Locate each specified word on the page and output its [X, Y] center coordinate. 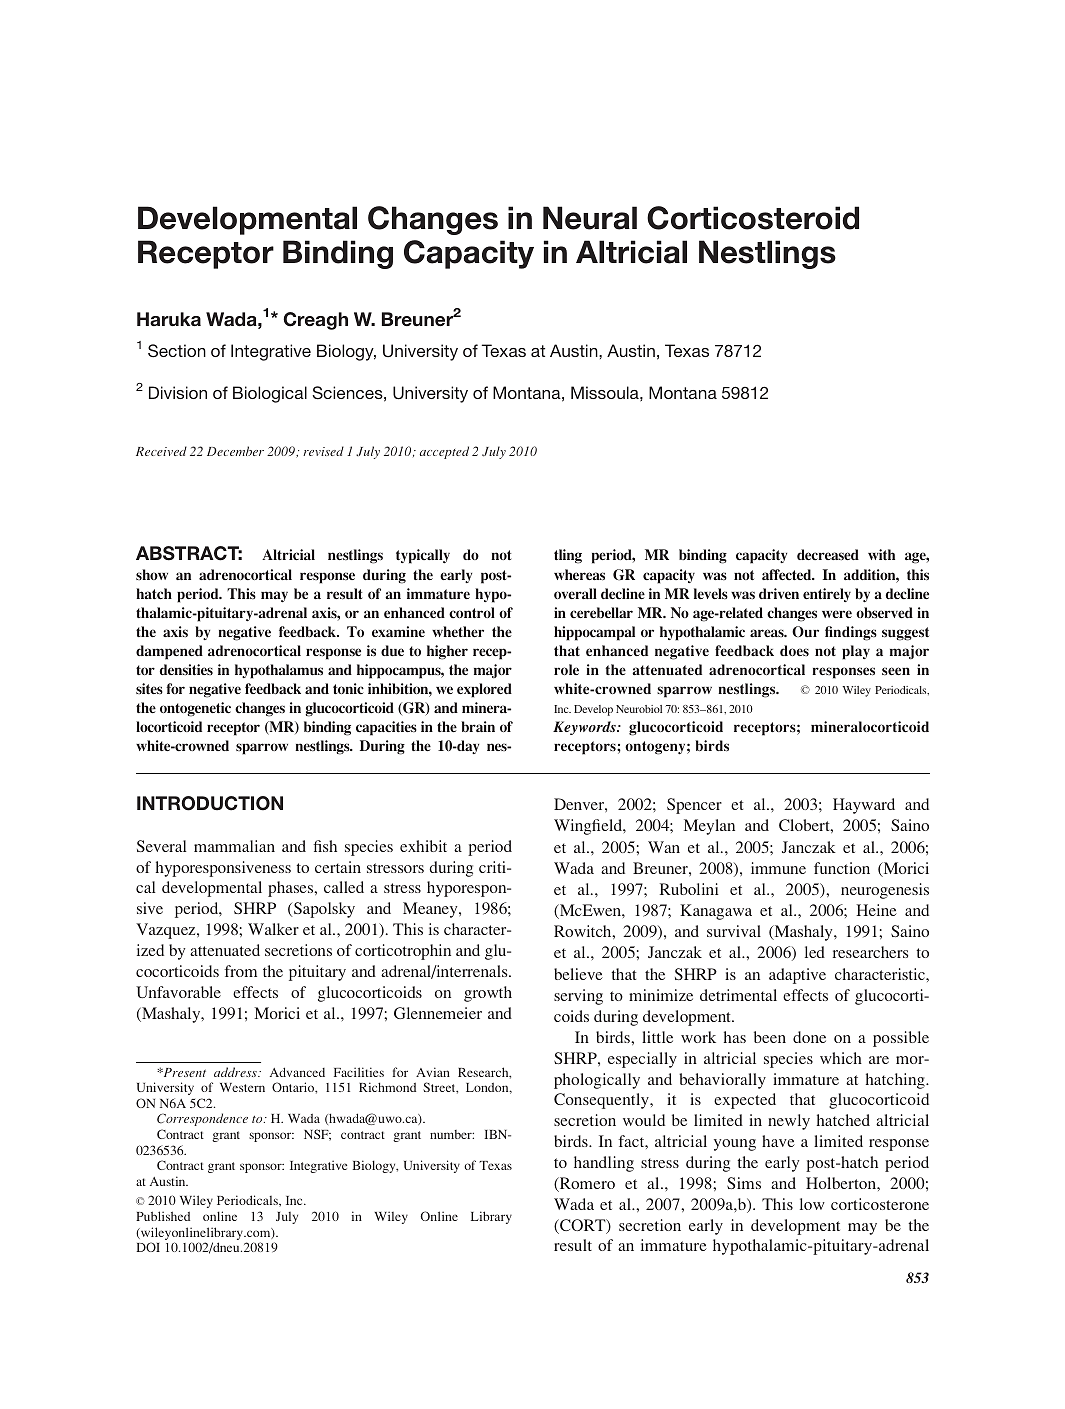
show [152, 574]
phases [292, 889]
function [842, 868]
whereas [579, 575]
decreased [828, 555]
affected [788, 574]
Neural [590, 218]
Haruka [169, 319]
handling [604, 1164]
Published [163, 1216]
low [812, 1204]
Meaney [431, 910]
